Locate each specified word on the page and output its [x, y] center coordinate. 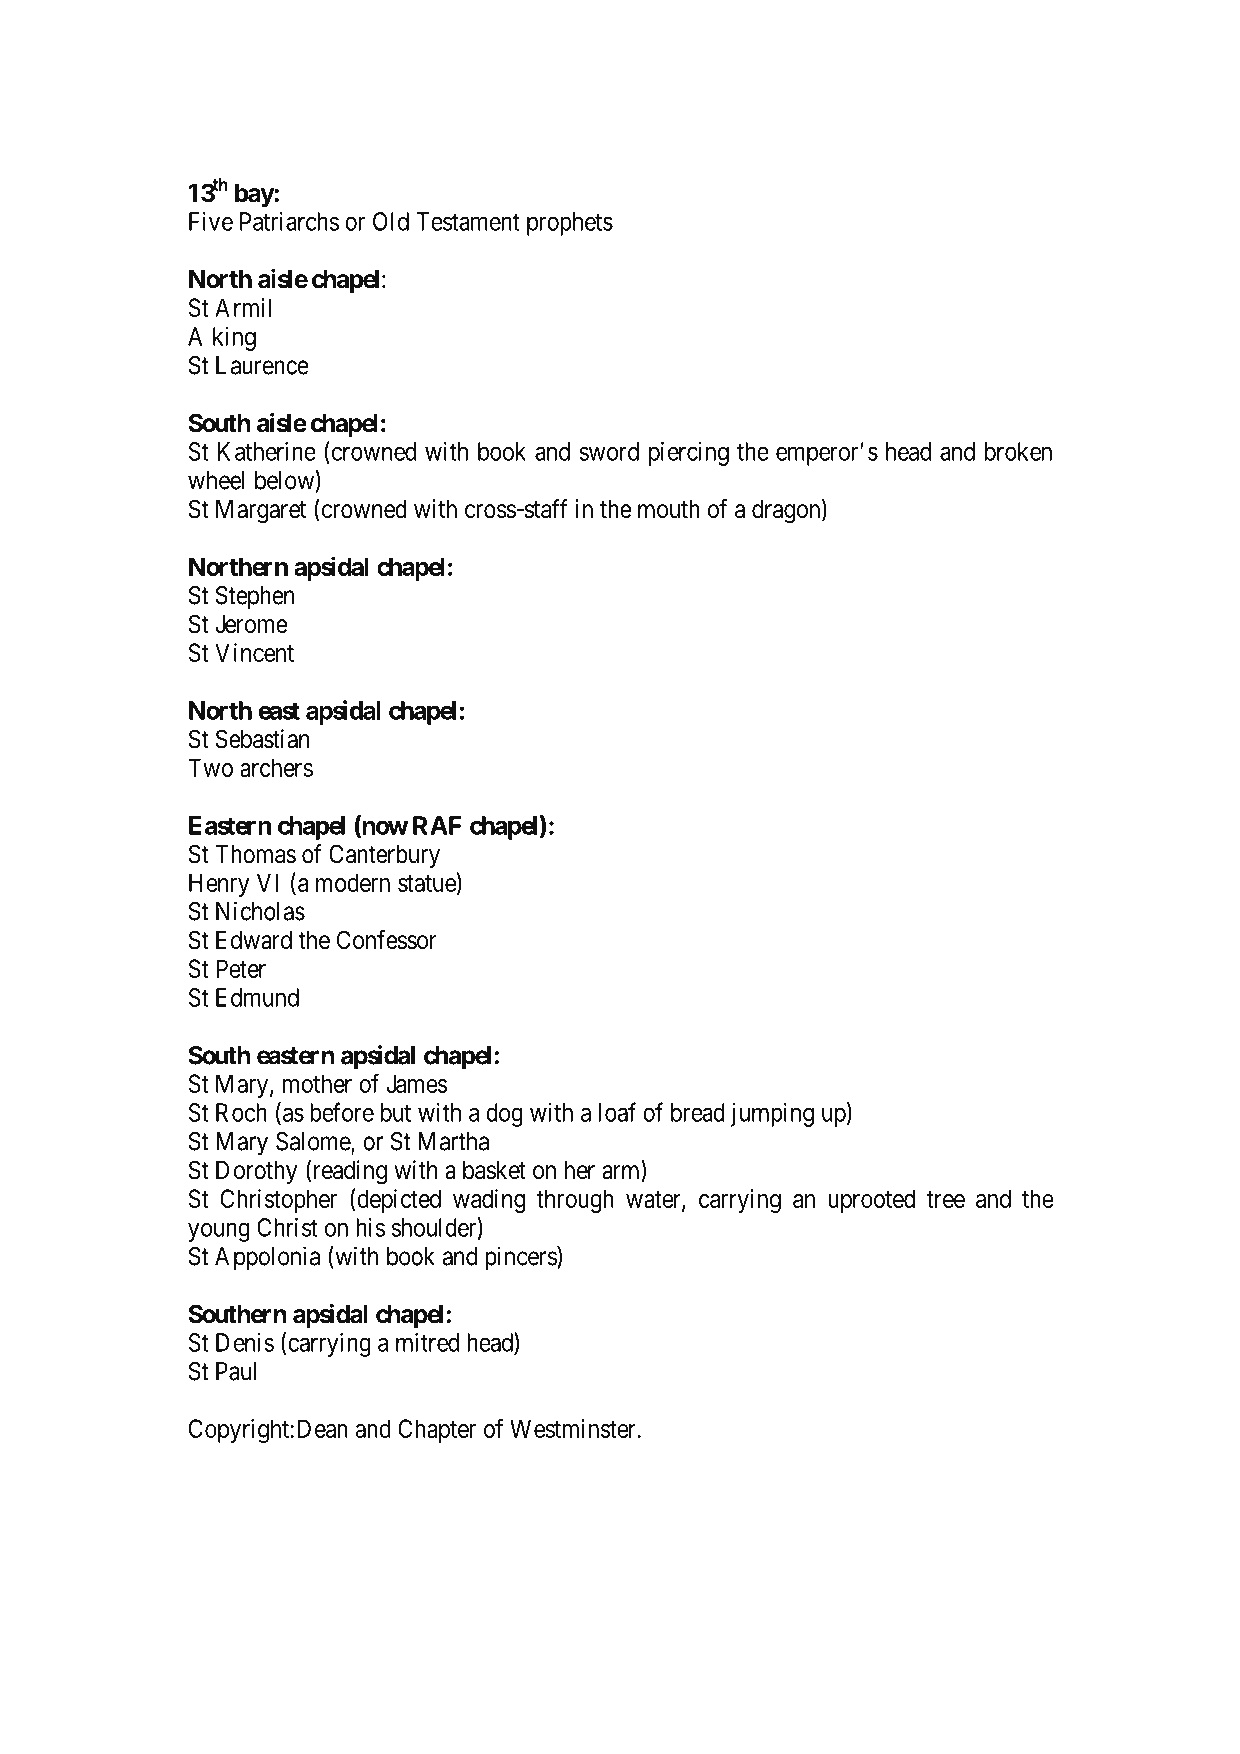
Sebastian [262, 739]
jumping [772, 1115]
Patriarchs [289, 221]
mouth [669, 509]
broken [1018, 451]
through [575, 1201]
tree [946, 1199]
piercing [689, 454]
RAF [437, 825]
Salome [314, 1142]
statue [427, 883]
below [285, 480]
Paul [236, 1371]
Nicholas [260, 911]
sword [609, 451]
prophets [570, 224]
